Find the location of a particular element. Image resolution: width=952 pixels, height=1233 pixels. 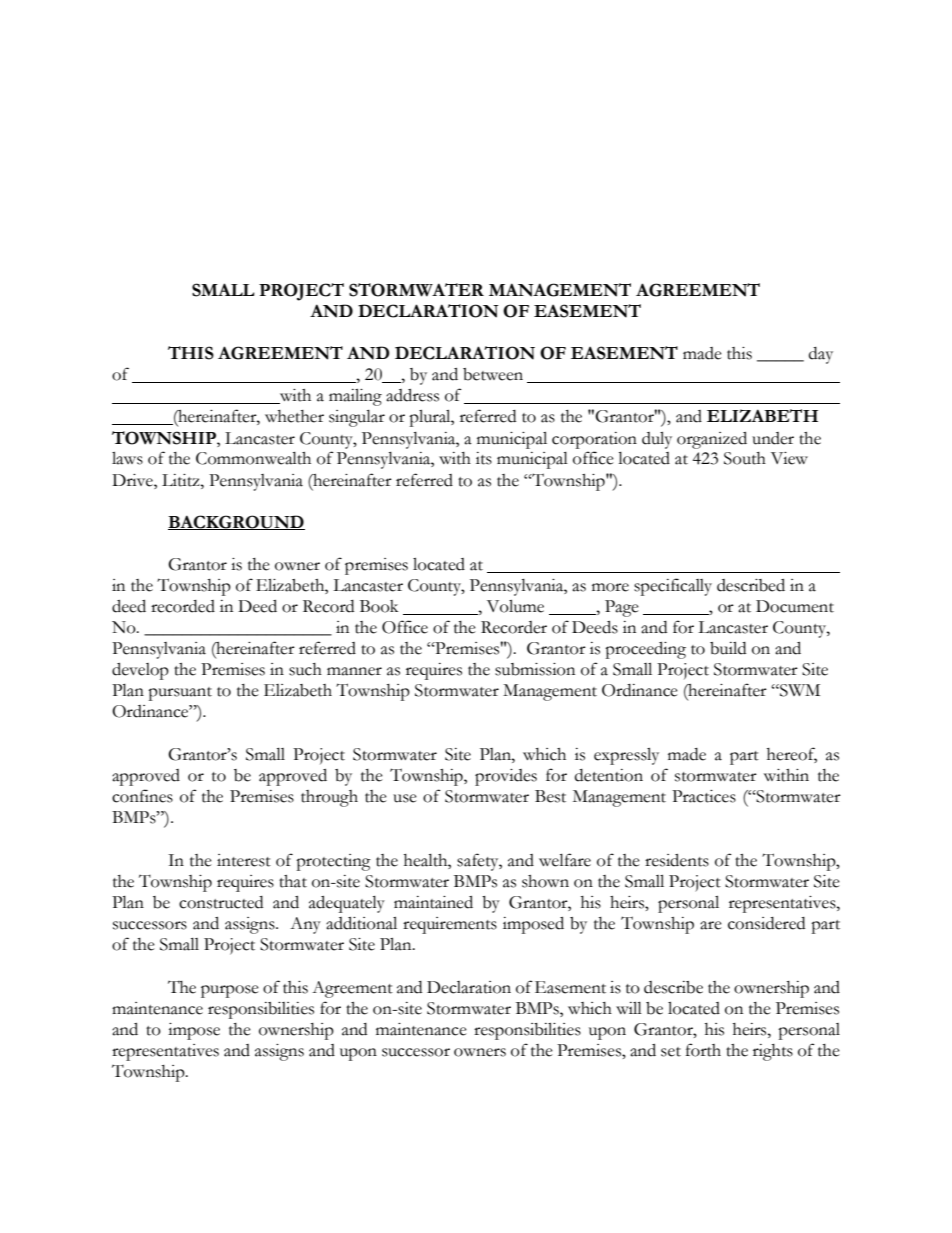

BACKGROUND is located at coordinates (236, 522).
